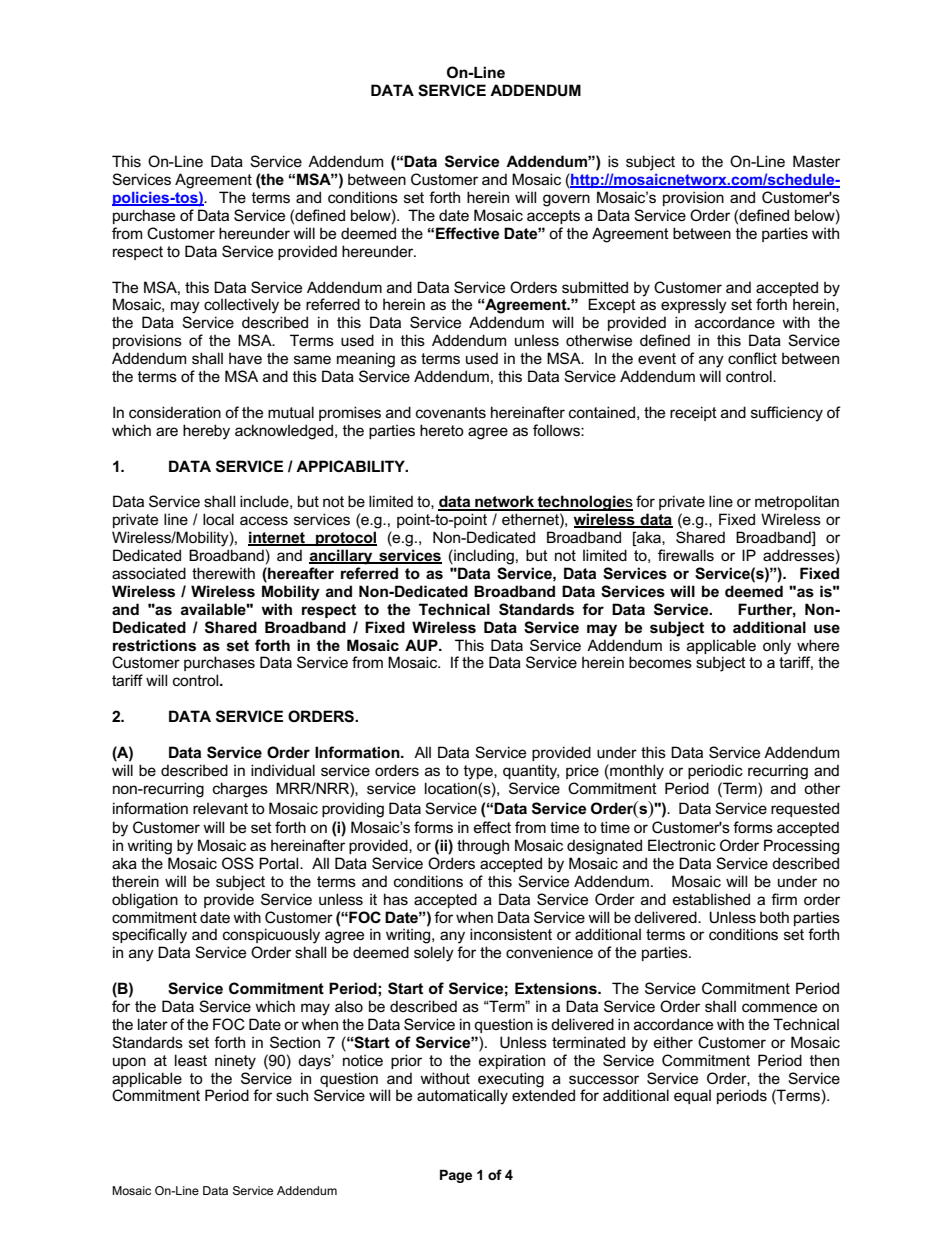 The image size is (952, 1233). What do you see at coordinates (154, 645) in the page?
I see `restrictions` at bounding box center [154, 645].
